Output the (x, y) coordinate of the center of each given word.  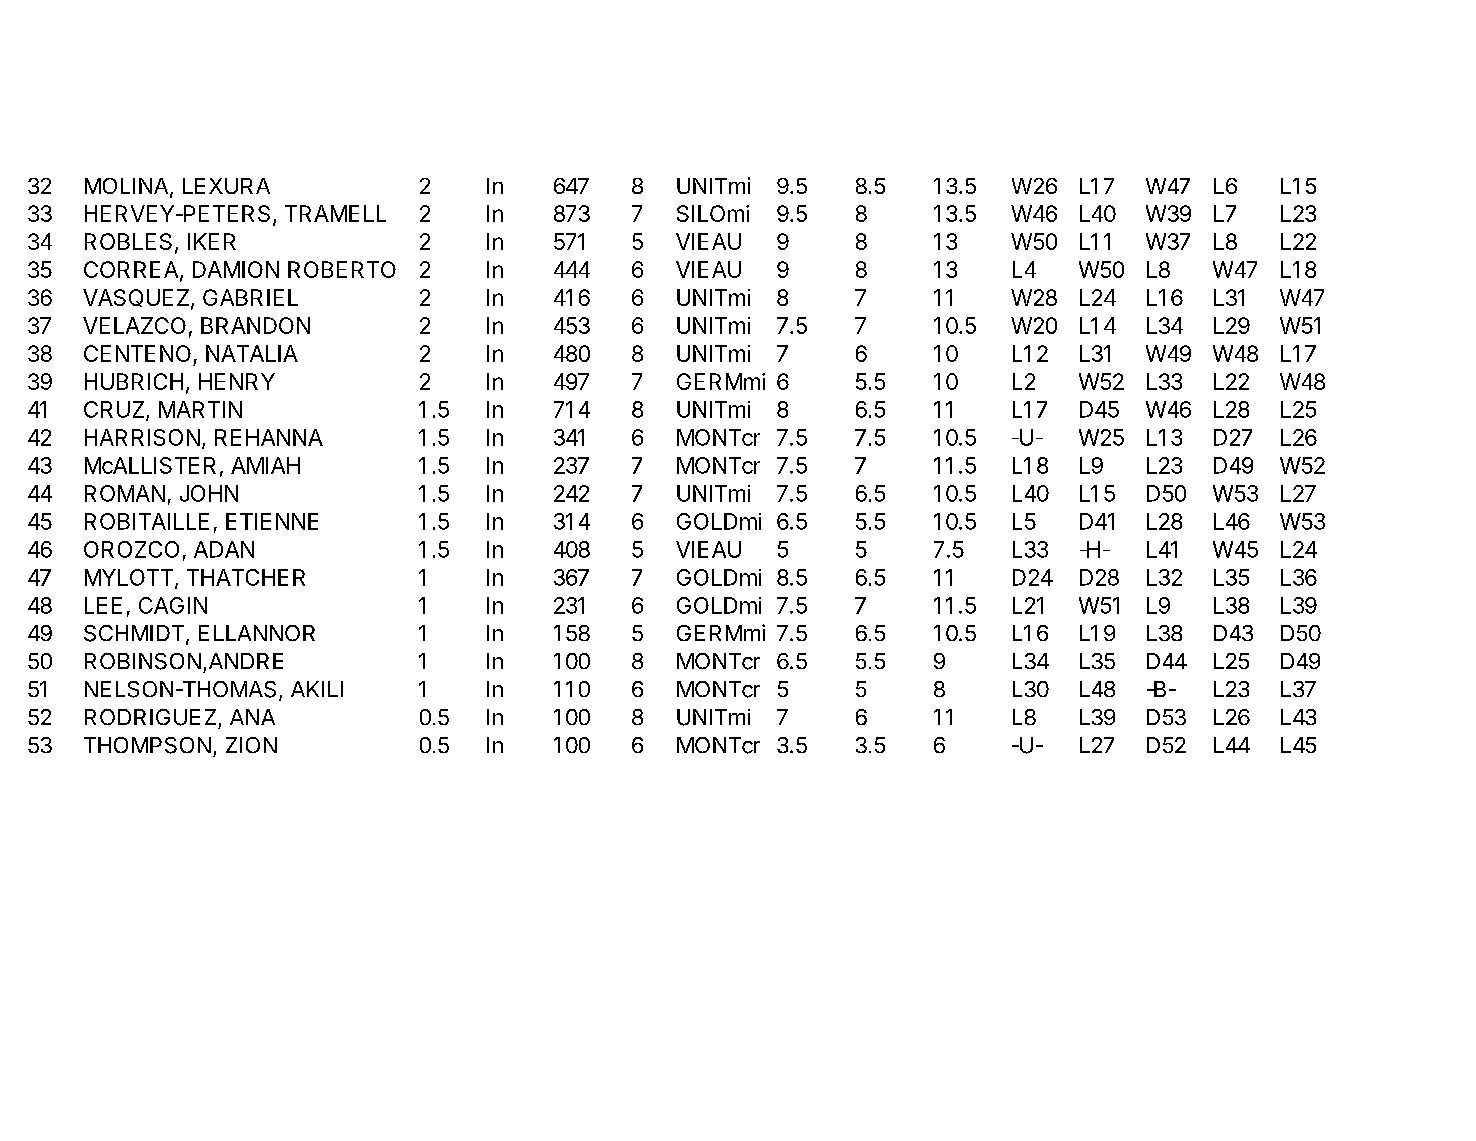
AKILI (317, 689)
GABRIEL (250, 297)
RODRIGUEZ (150, 717)
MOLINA (128, 187)
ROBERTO (342, 269)
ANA (252, 717)
